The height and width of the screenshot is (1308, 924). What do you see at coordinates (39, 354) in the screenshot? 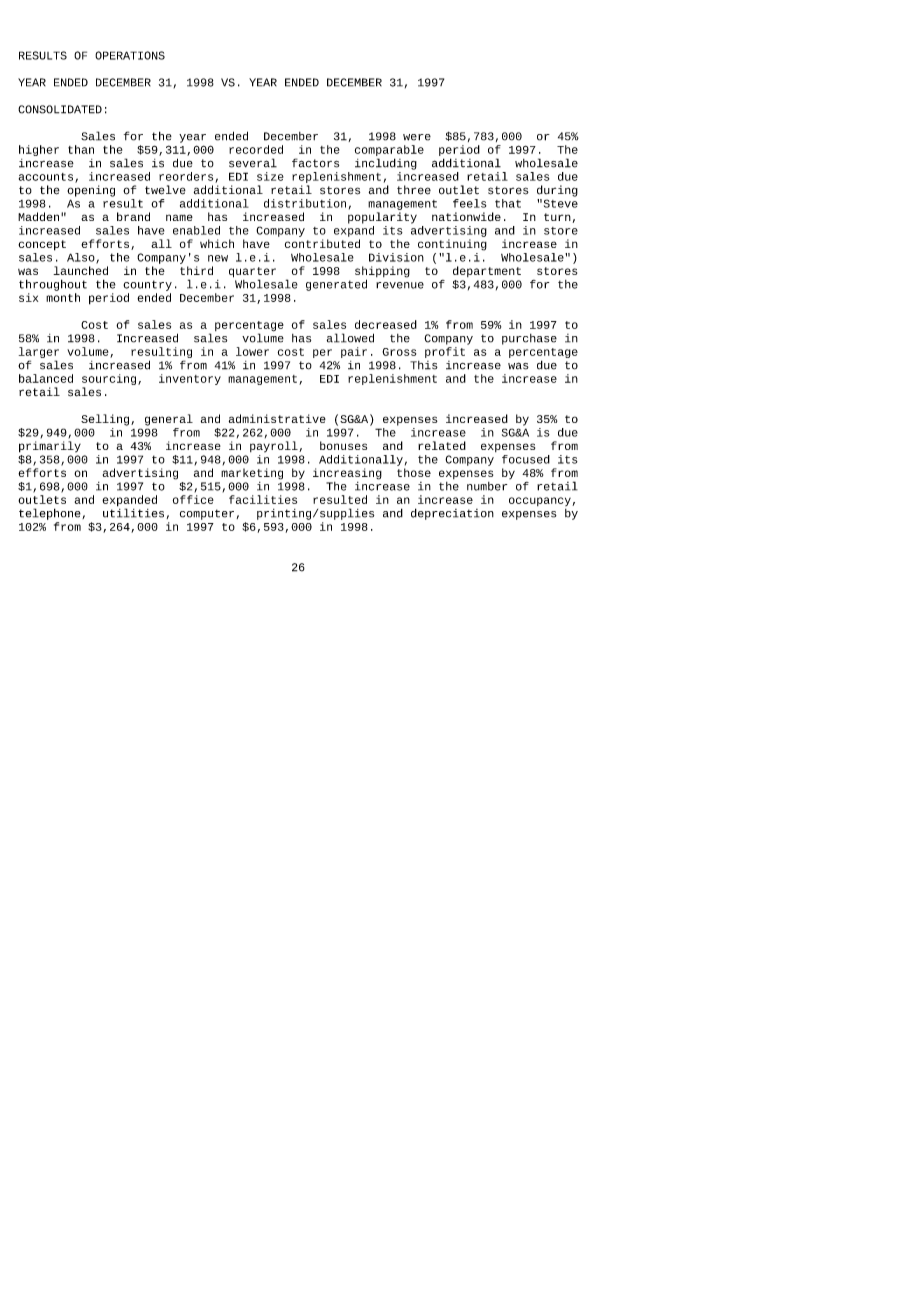
I see `larger` at bounding box center [39, 354].
